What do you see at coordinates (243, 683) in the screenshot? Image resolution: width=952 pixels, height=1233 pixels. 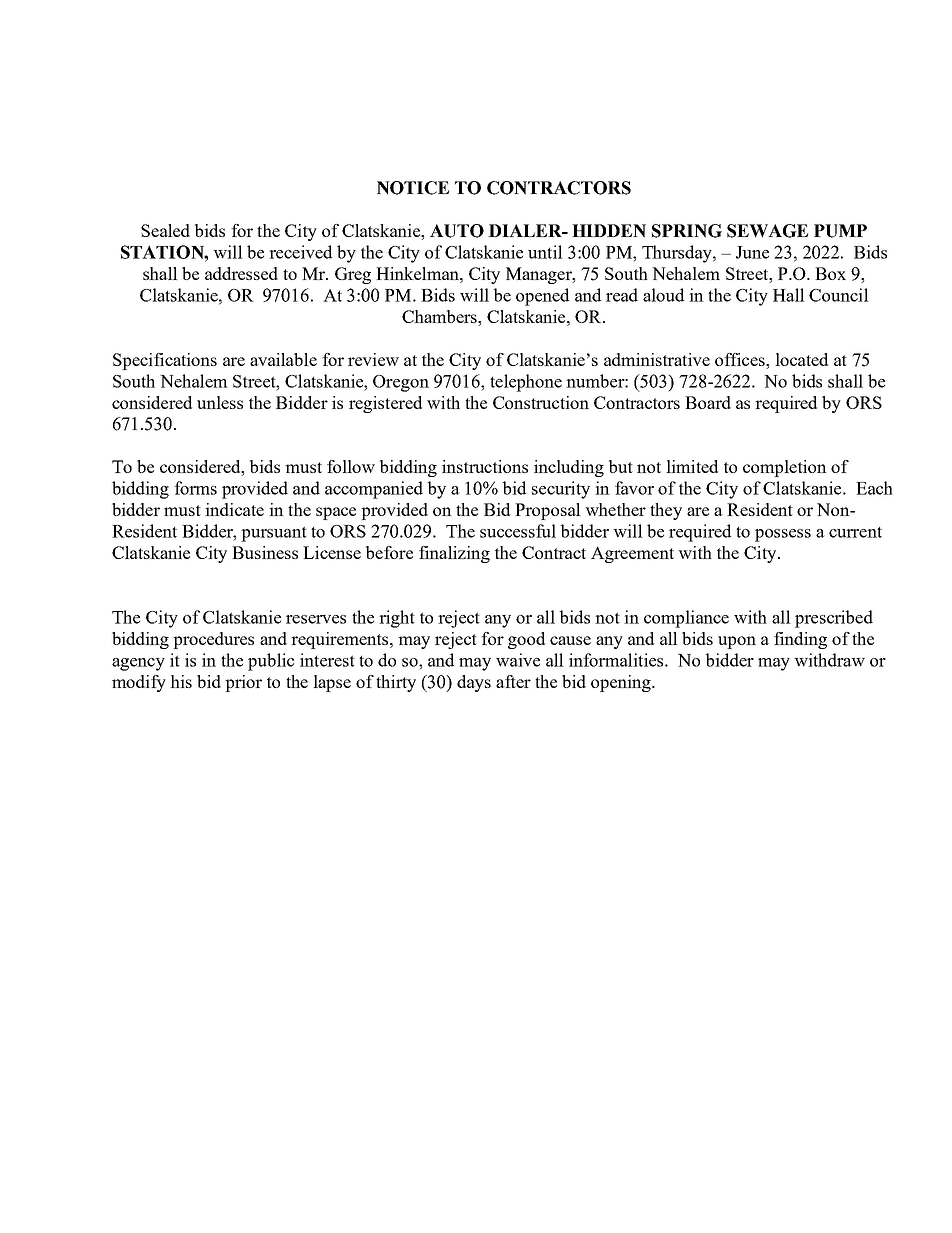 I see `prior` at bounding box center [243, 683].
